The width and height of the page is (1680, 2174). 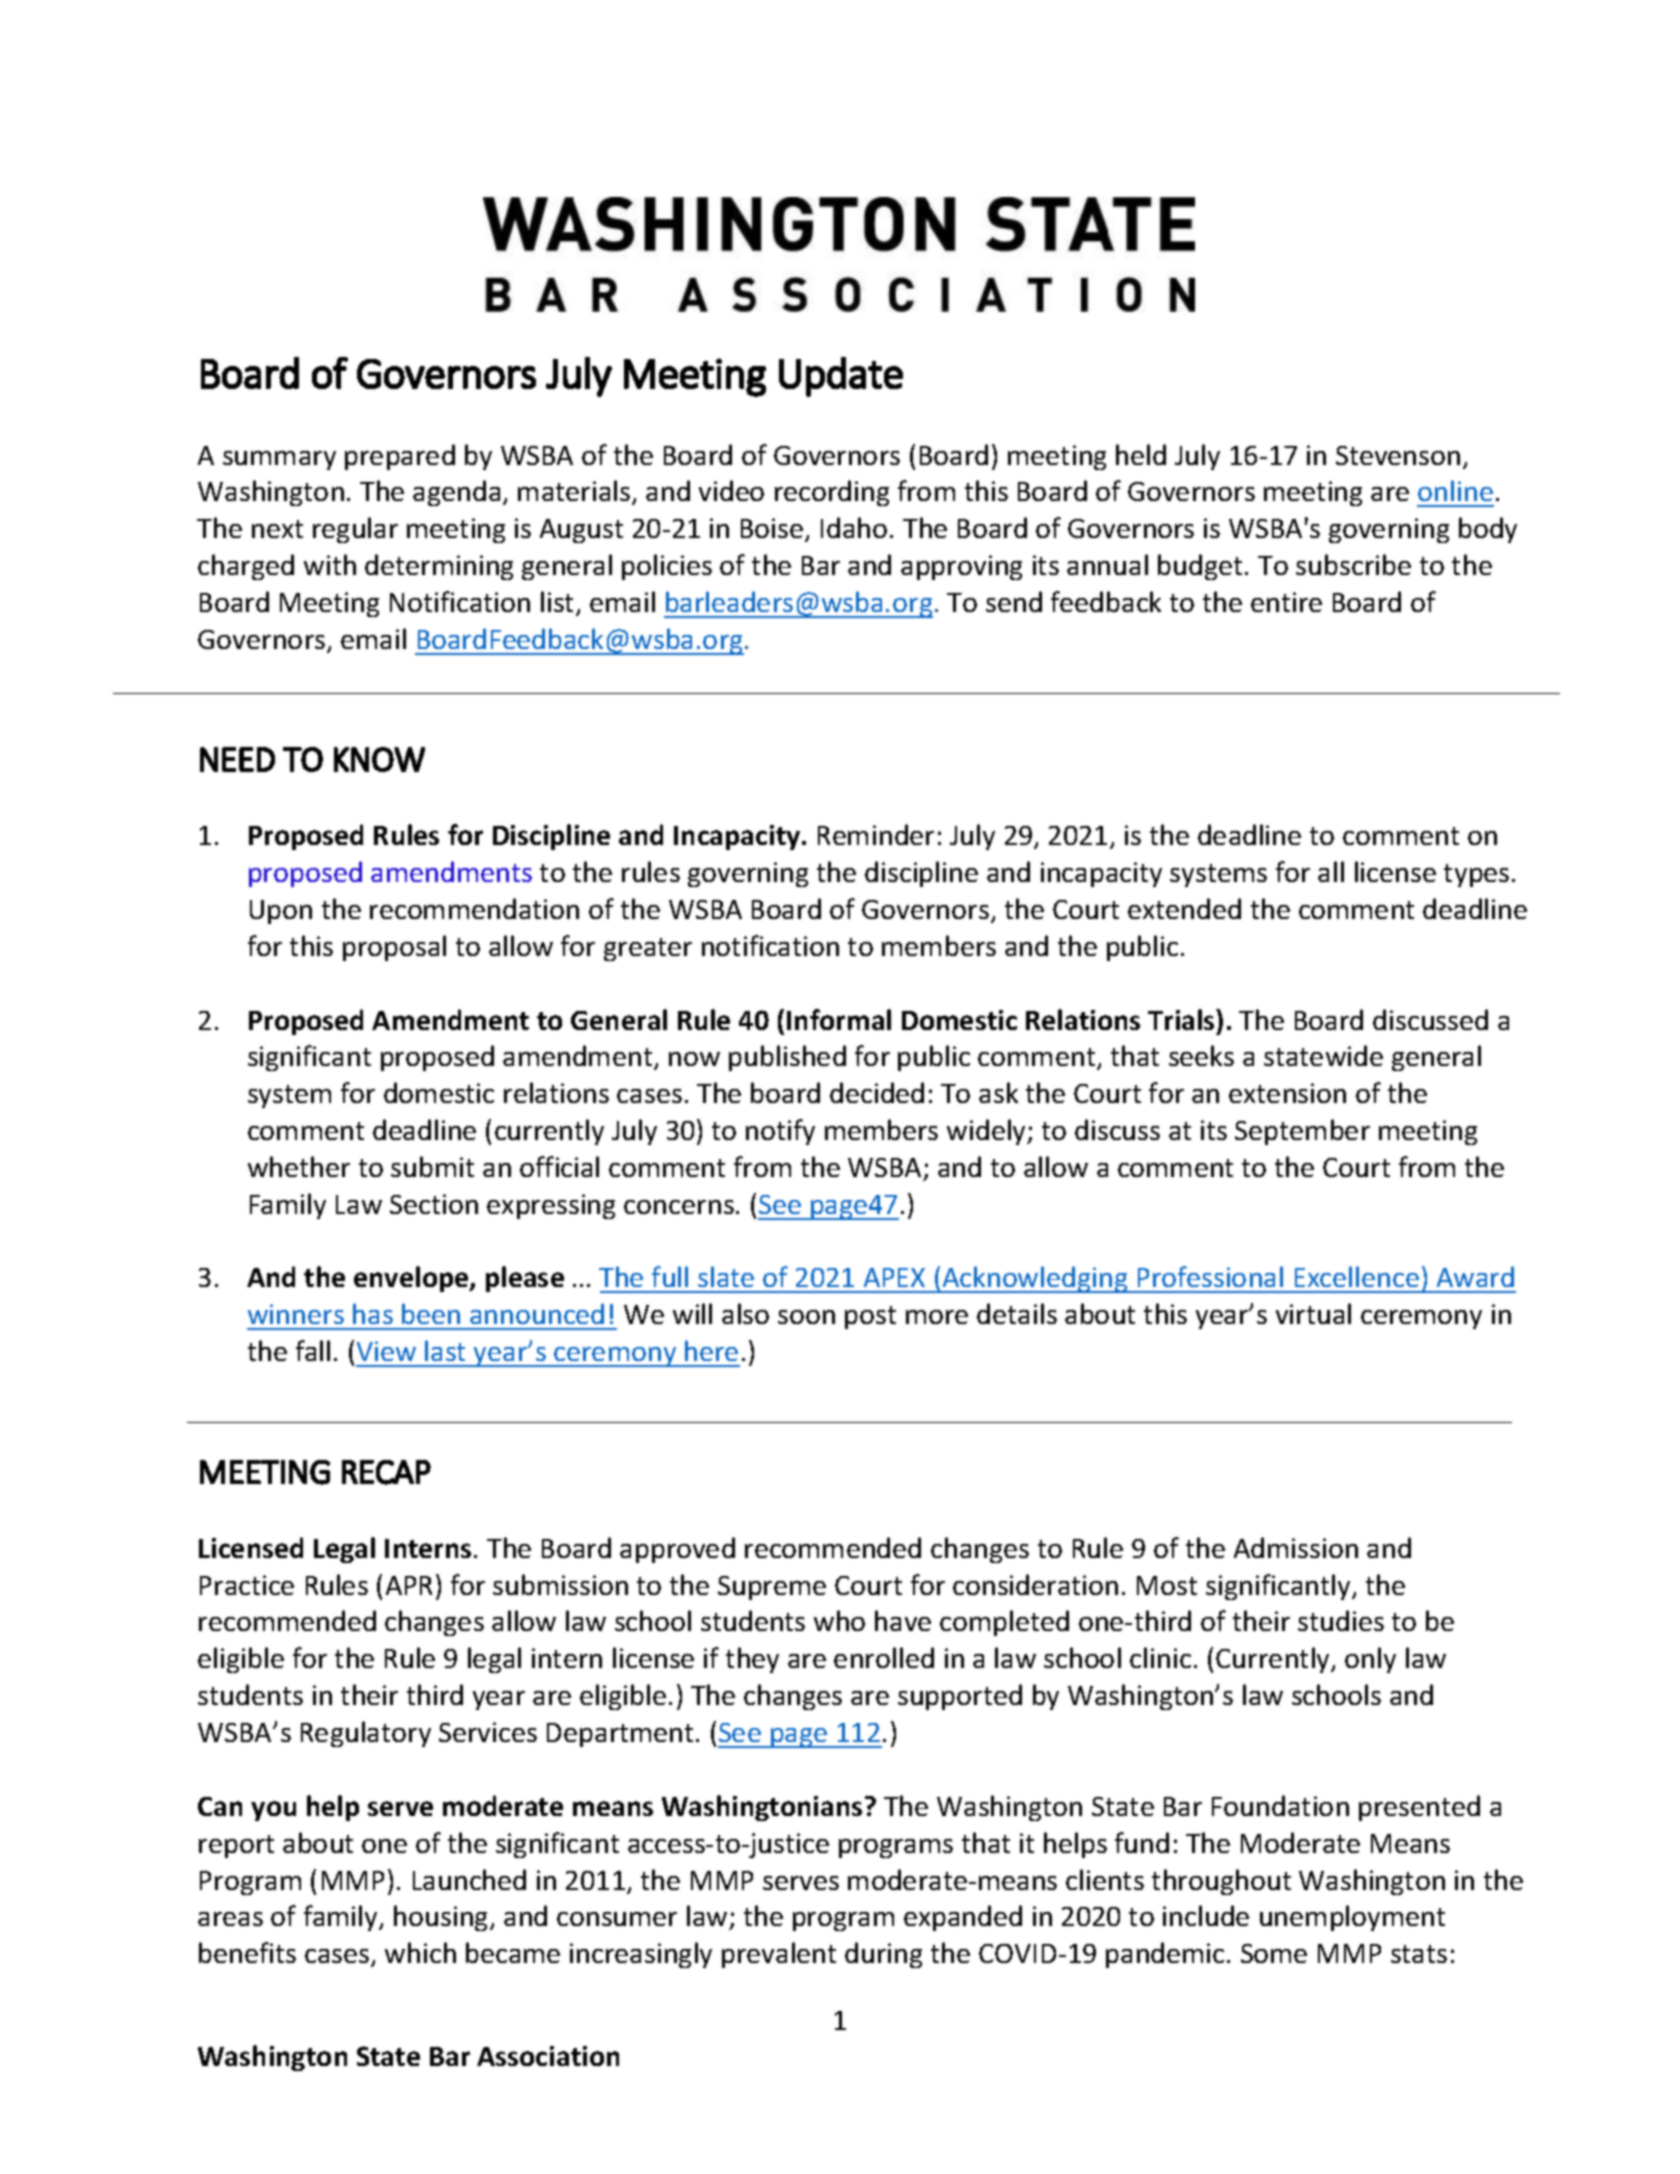 I want to click on September, so click(x=1302, y=1132).
